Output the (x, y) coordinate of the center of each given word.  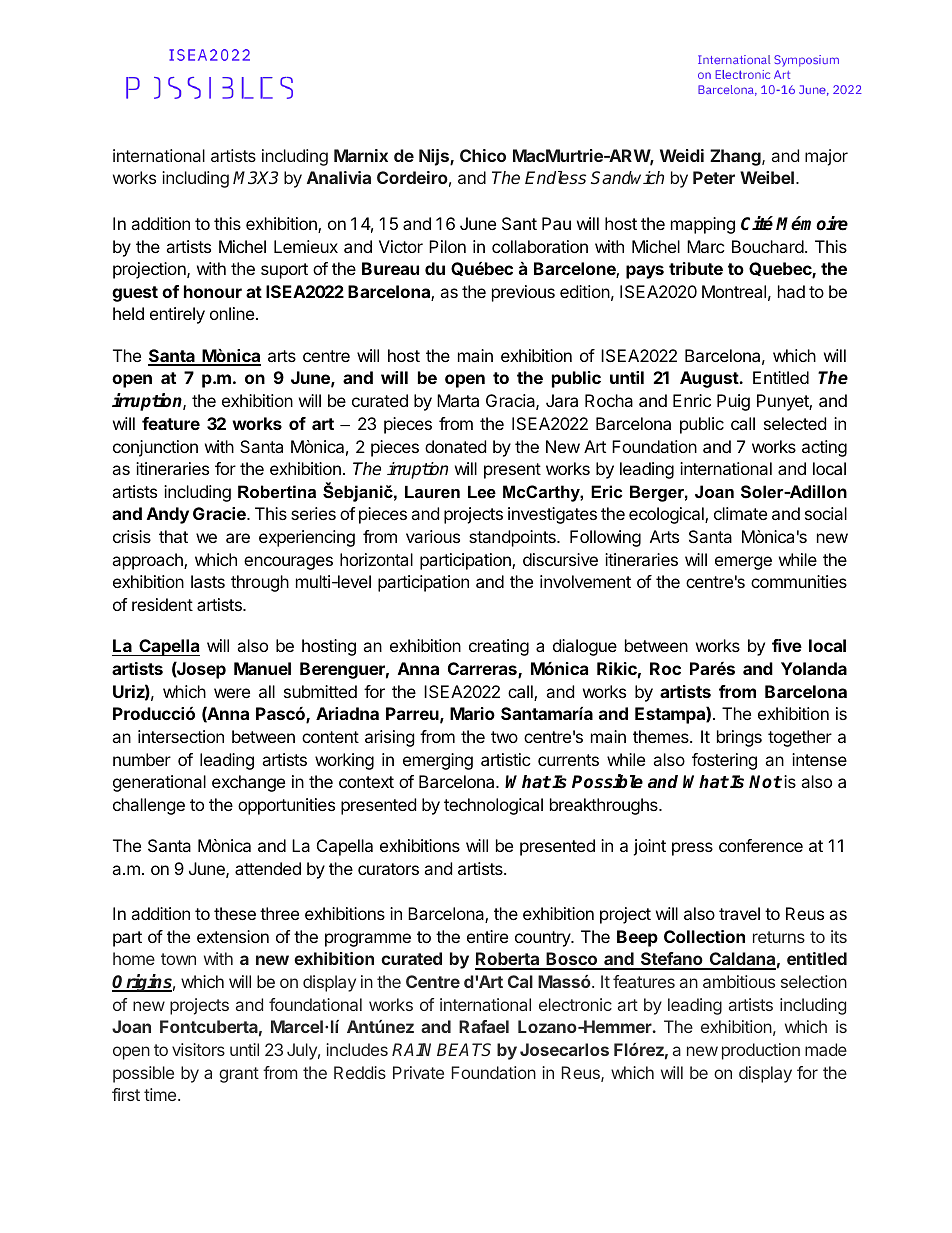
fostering (724, 761)
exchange (248, 783)
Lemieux (306, 246)
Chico (483, 155)
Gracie (220, 513)
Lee (482, 492)
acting (824, 448)
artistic (506, 759)
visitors (198, 1049)
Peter (714, 177)
